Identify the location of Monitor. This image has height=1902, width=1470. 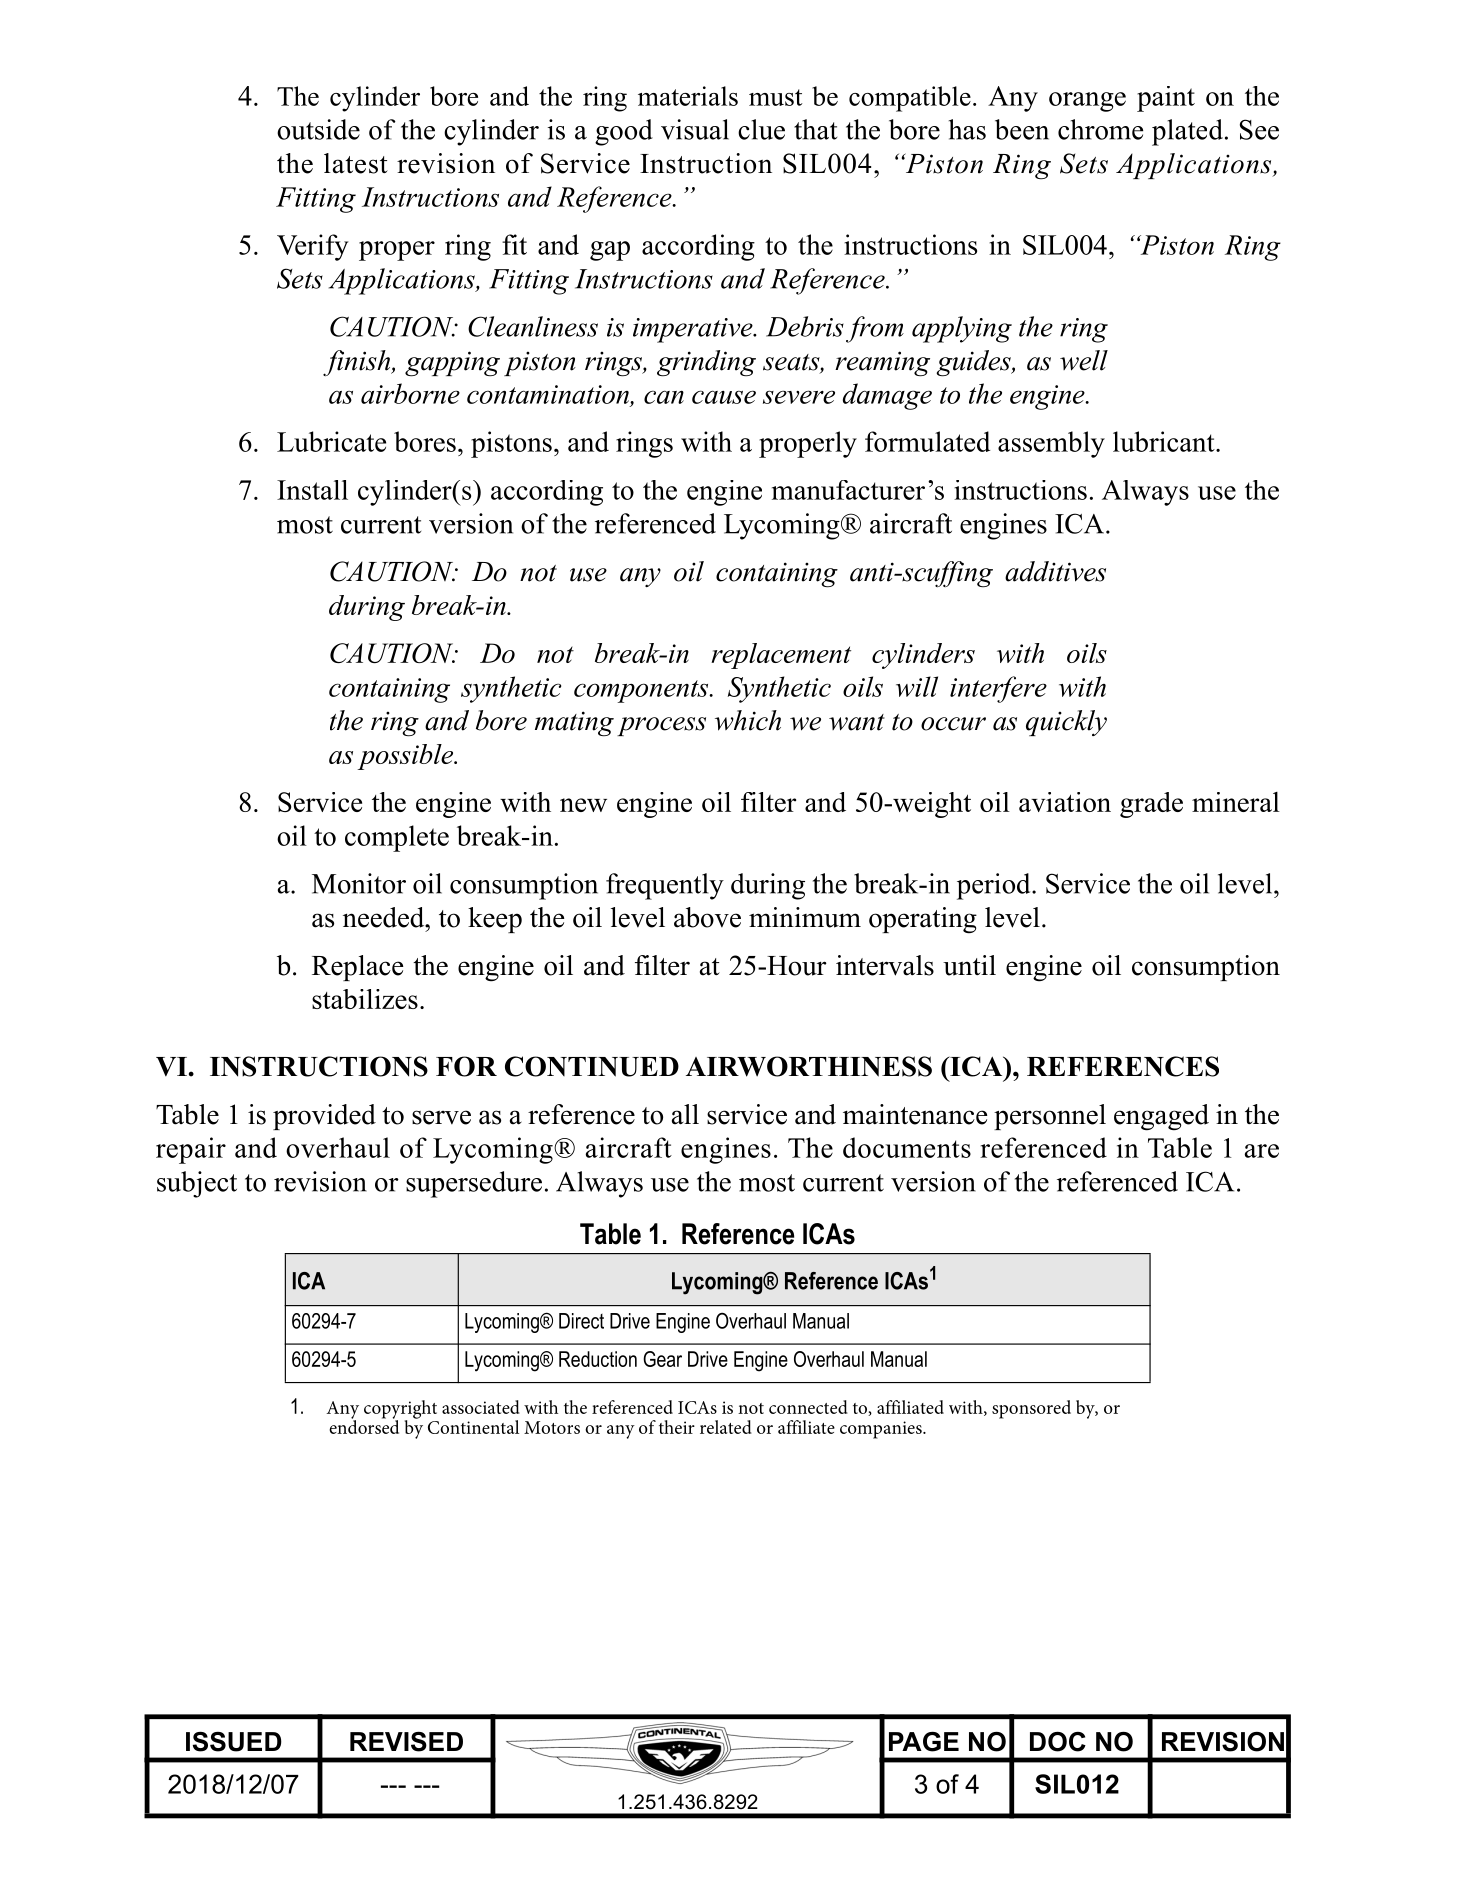
(359, 883).
